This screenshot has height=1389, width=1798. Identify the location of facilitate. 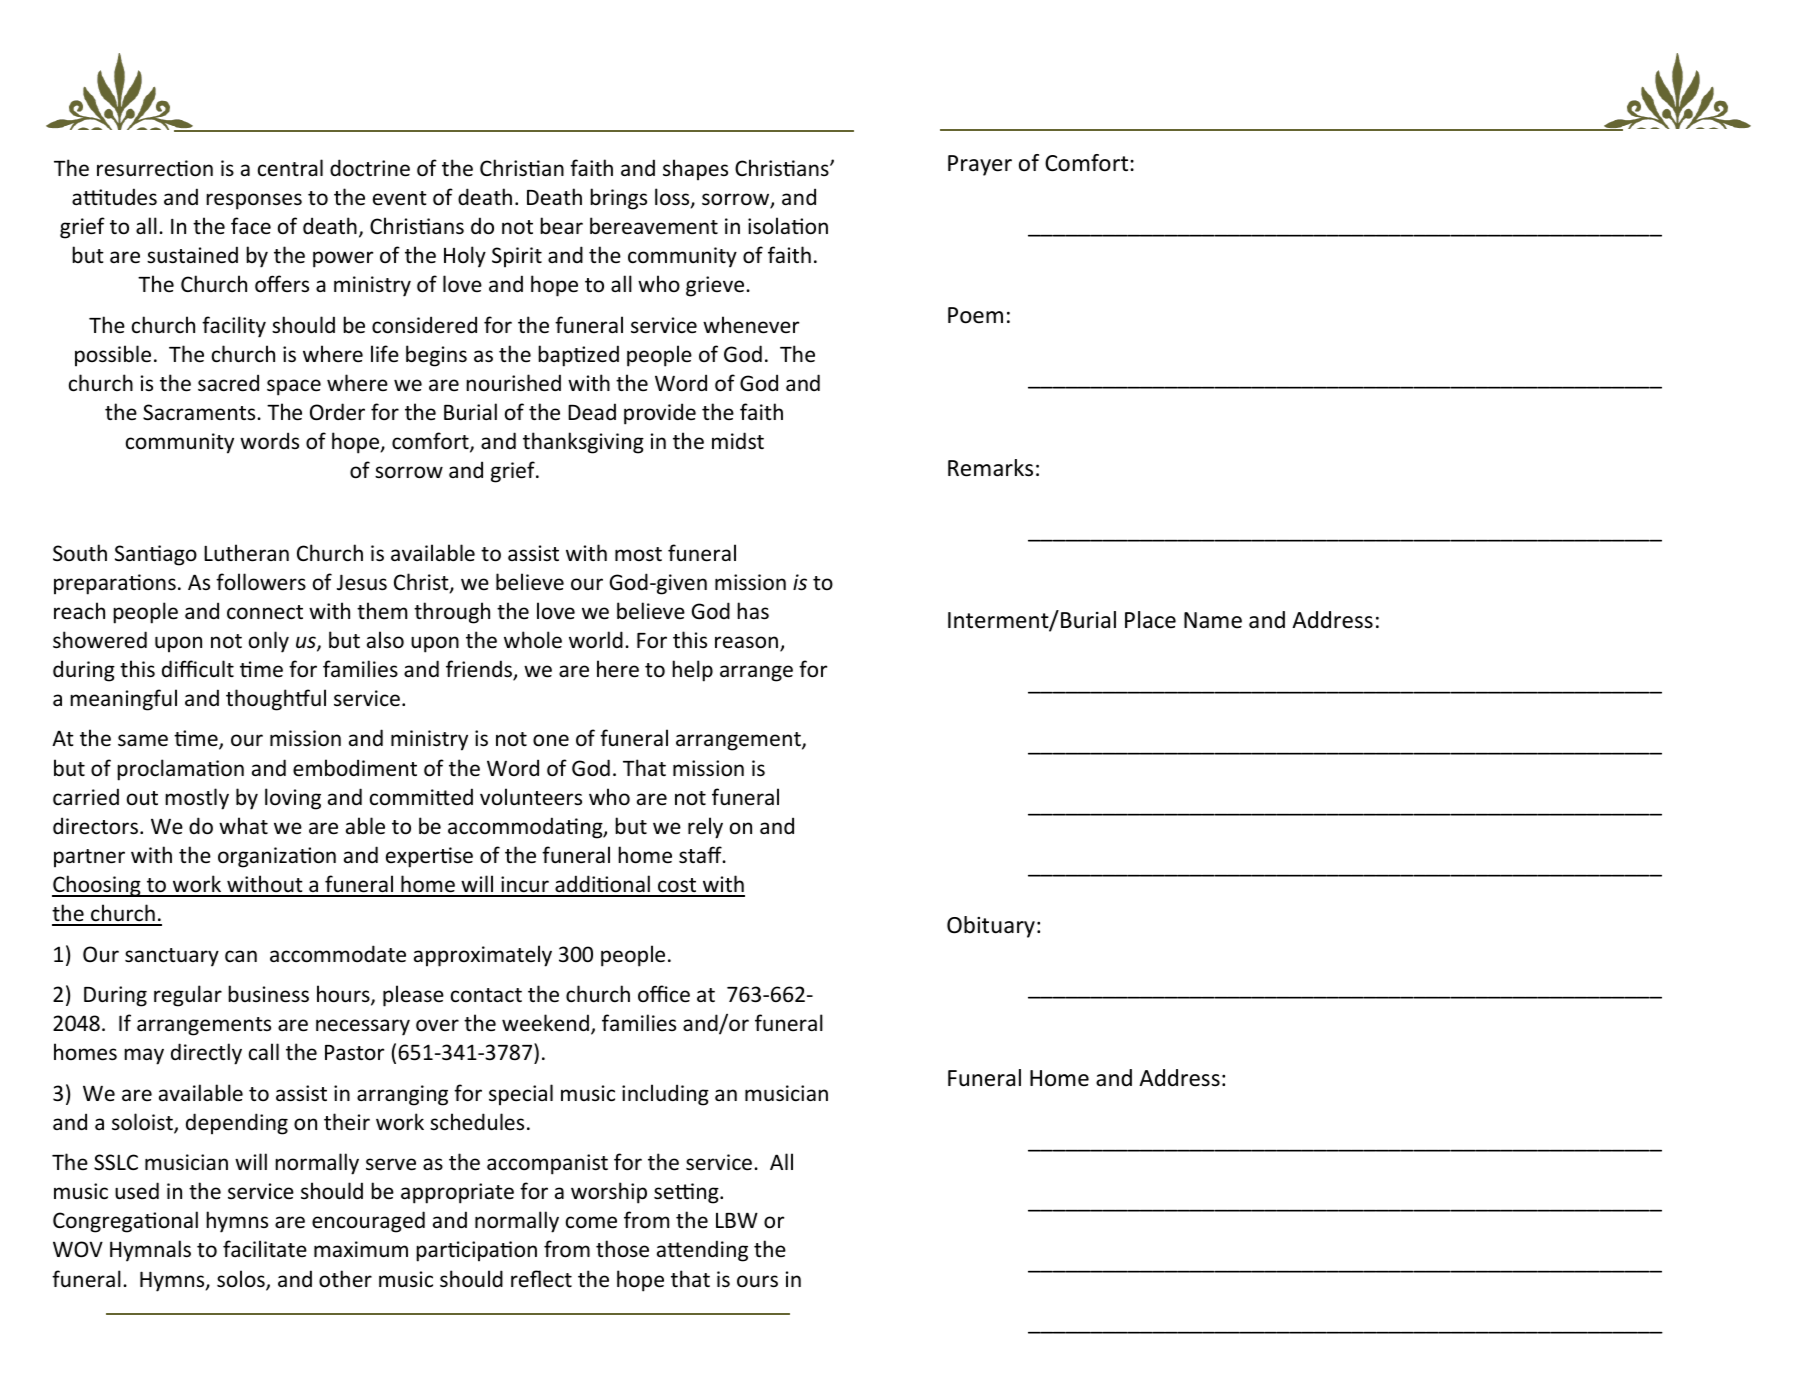
(265, 1249).
